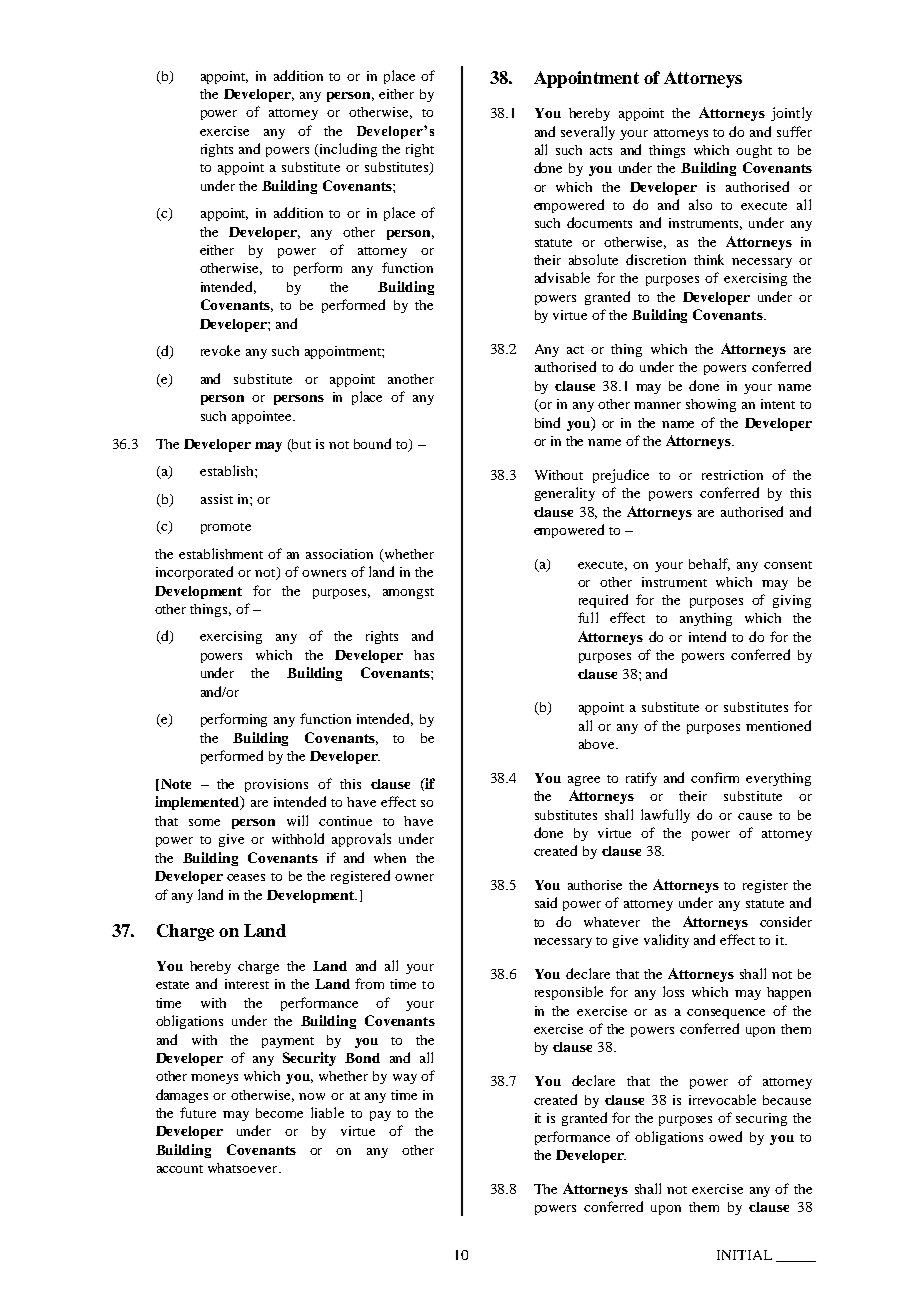  I want to click on mentioned, so click(778, 725).
